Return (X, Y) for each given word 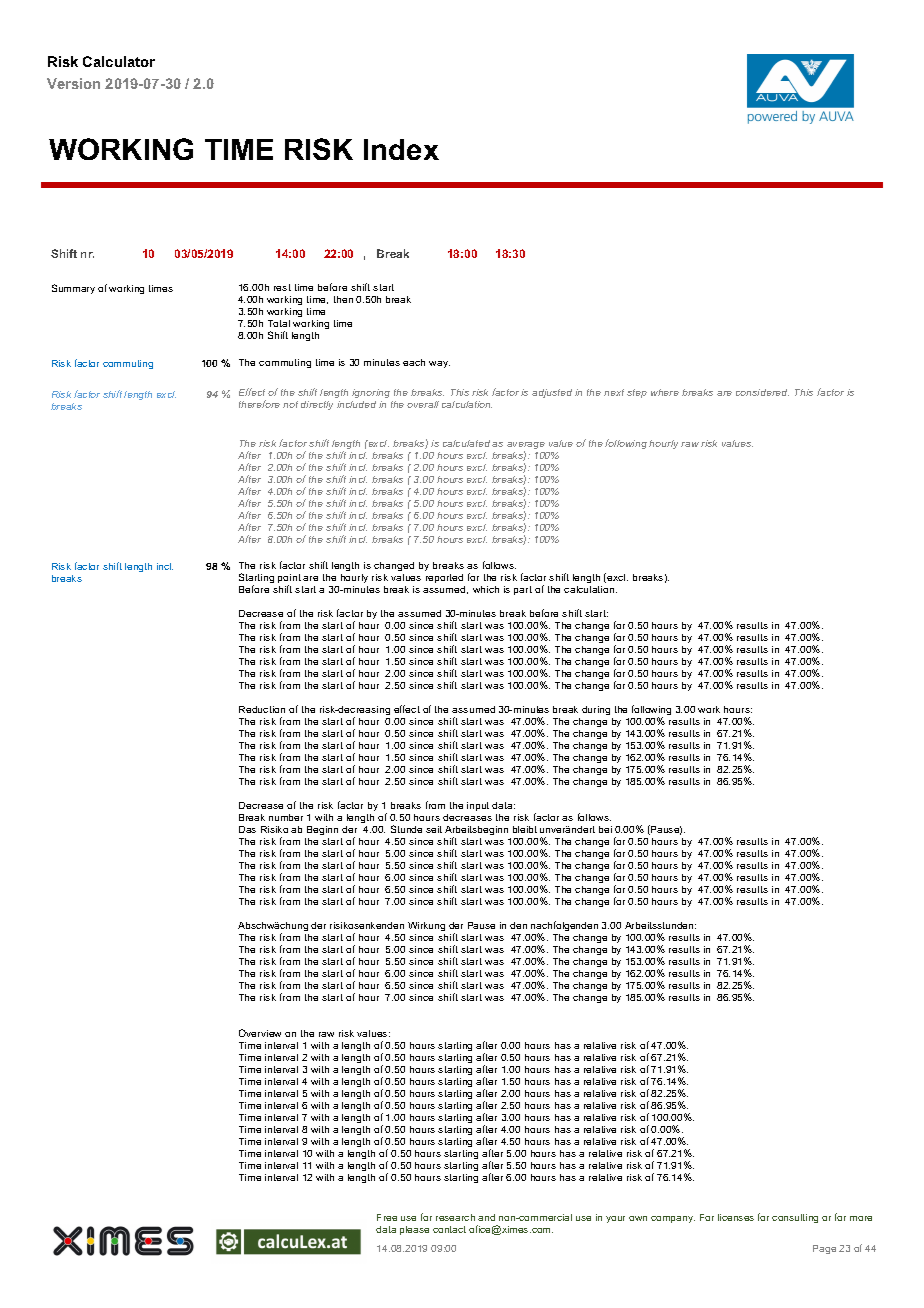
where (665, 392)
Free (387, 1217)
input (478, 806)
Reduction (262, 709)
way (439, 364)
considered (762, 392)
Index (401, 149)
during (596, 710)
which (486, 589)
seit (434, 829)
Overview (260, 1033)
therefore (259, 404)
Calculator (119, 61)
